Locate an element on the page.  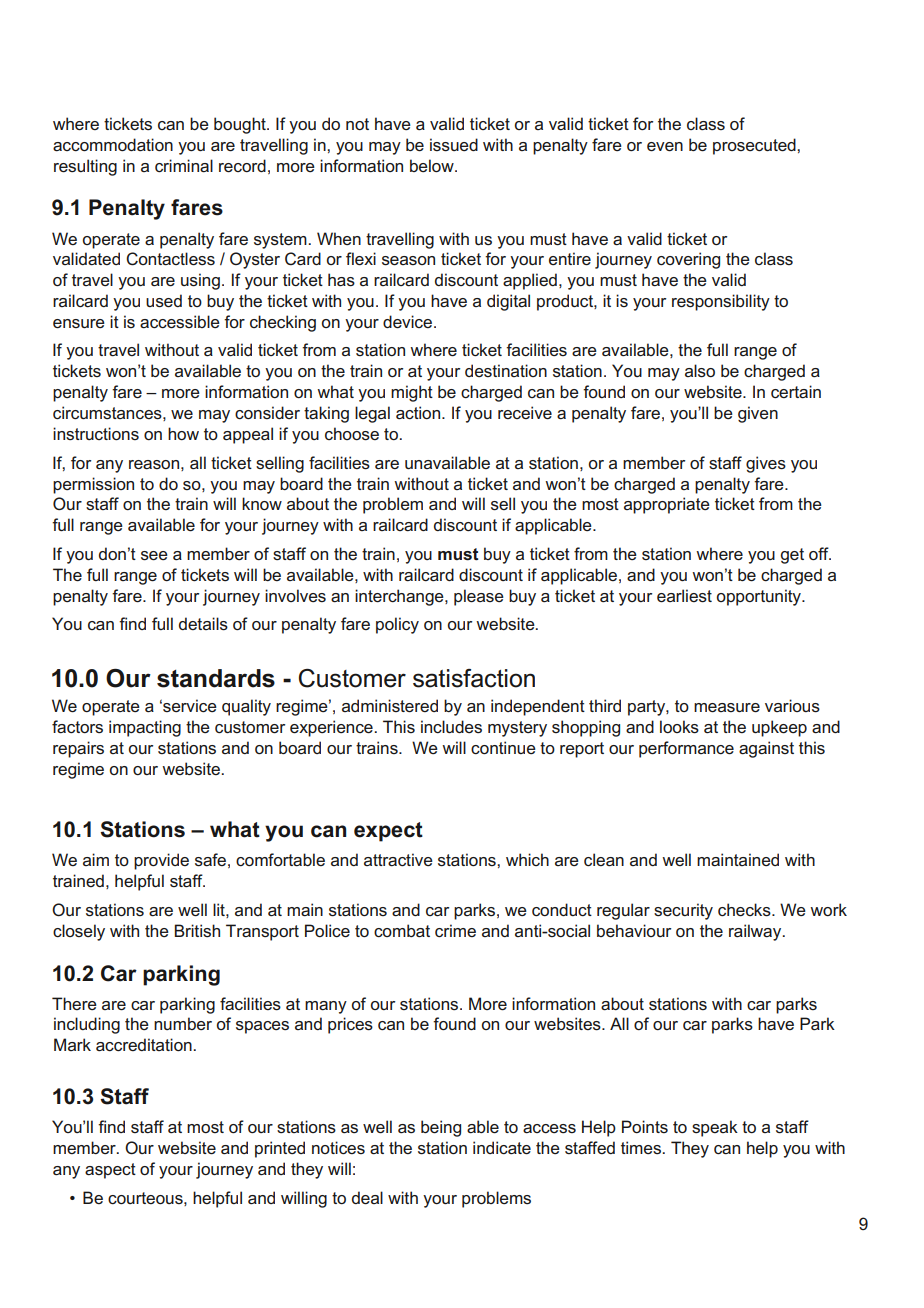
expect is located at coordinates (388, 832).
